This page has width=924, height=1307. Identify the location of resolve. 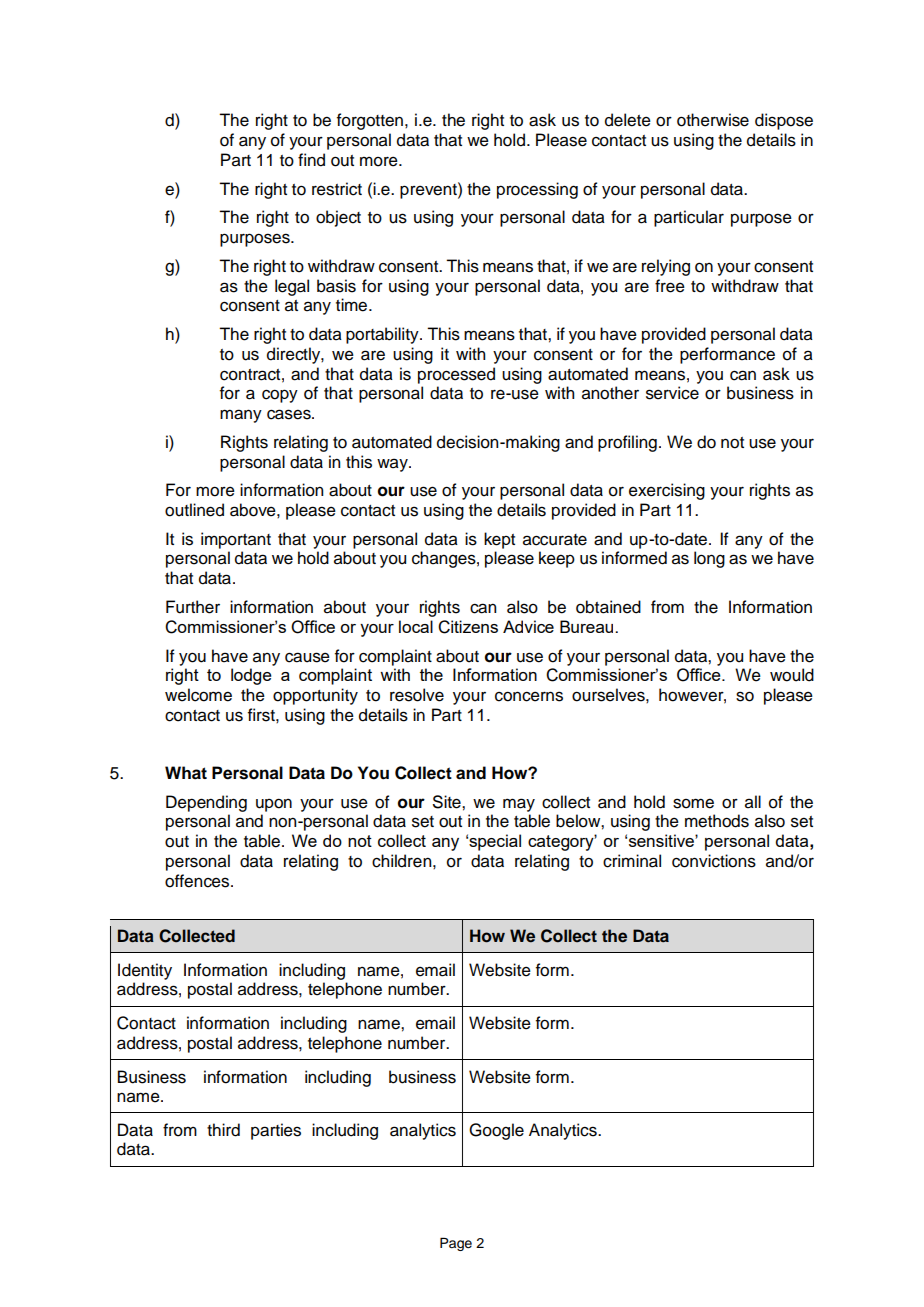
(417, 695).
